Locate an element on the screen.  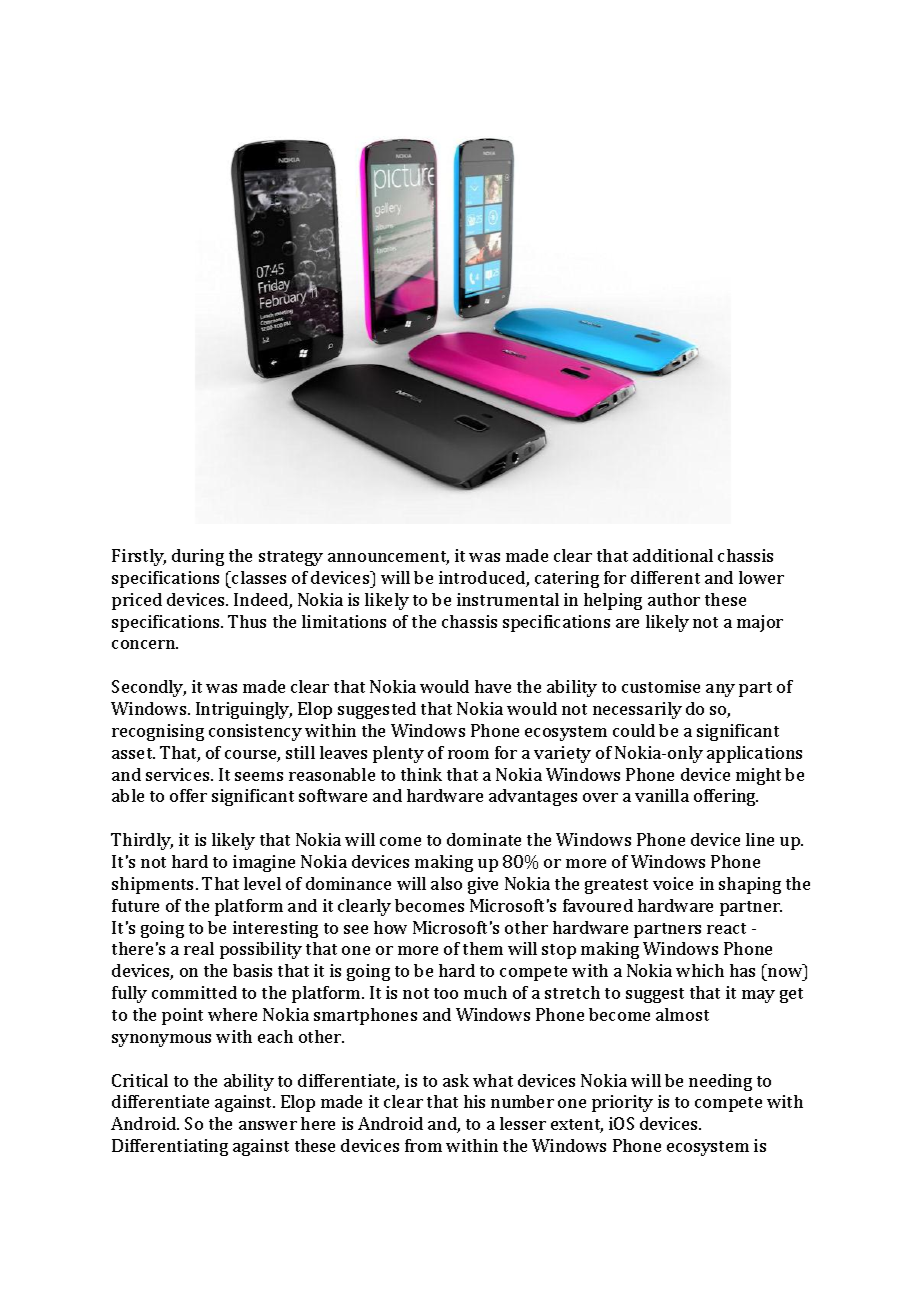
lower is located at coordinates (761, 577).
